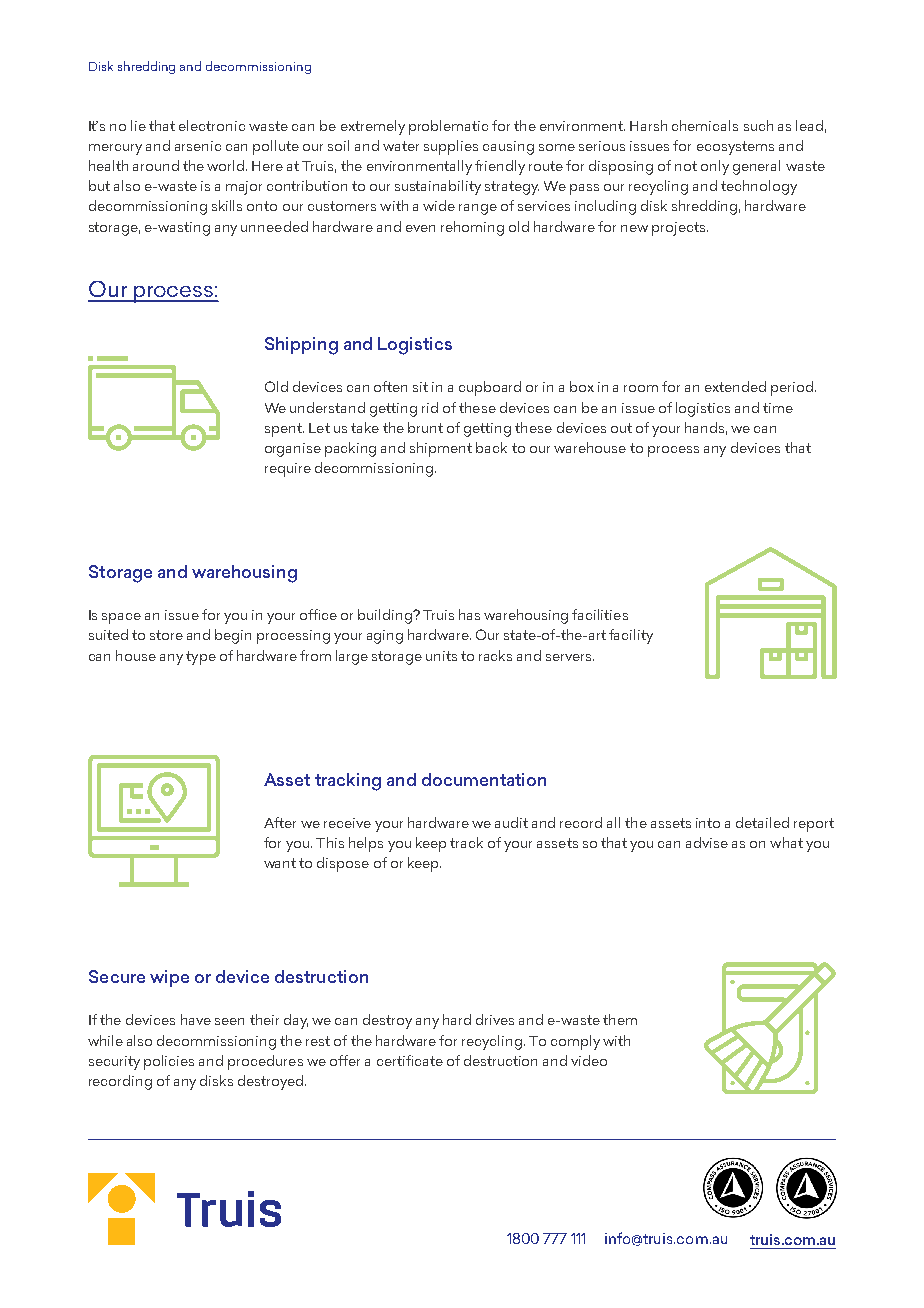 The image size is (924, 1308). Describe the element at coordinates (441, 449) in the document. I see `shipment` at that location.
